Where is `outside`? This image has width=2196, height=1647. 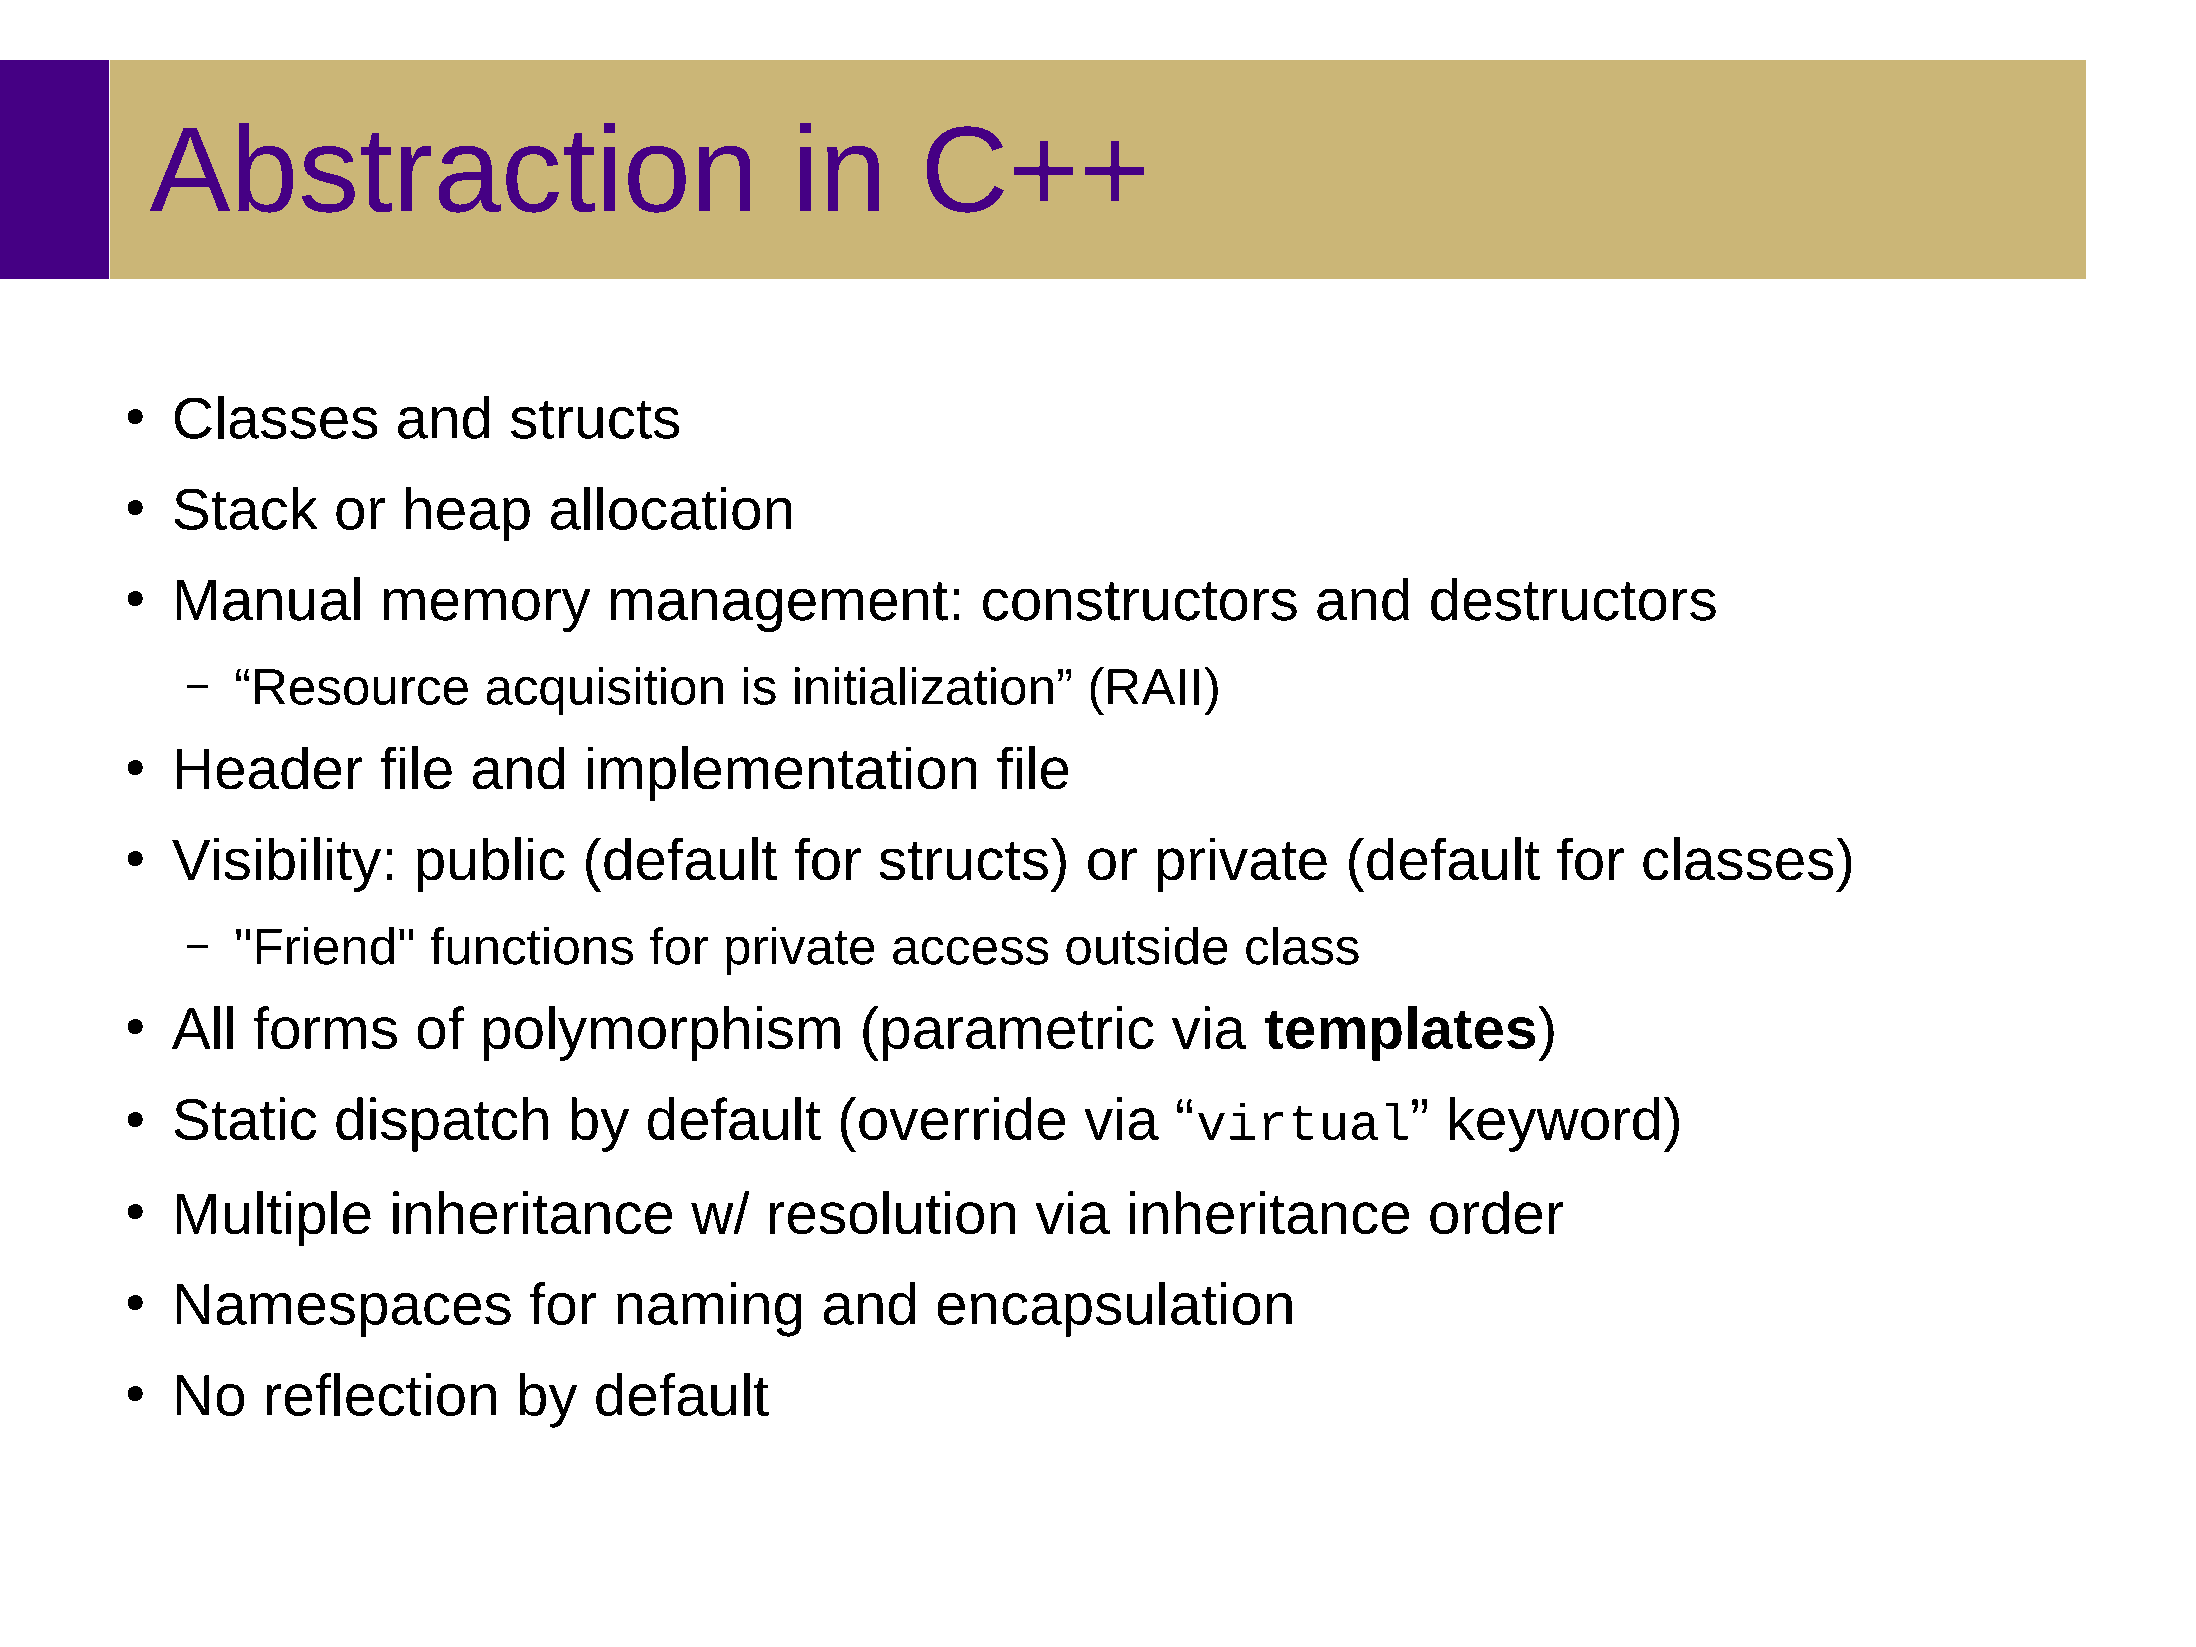
outside is located at coordinates (1146, 946).
